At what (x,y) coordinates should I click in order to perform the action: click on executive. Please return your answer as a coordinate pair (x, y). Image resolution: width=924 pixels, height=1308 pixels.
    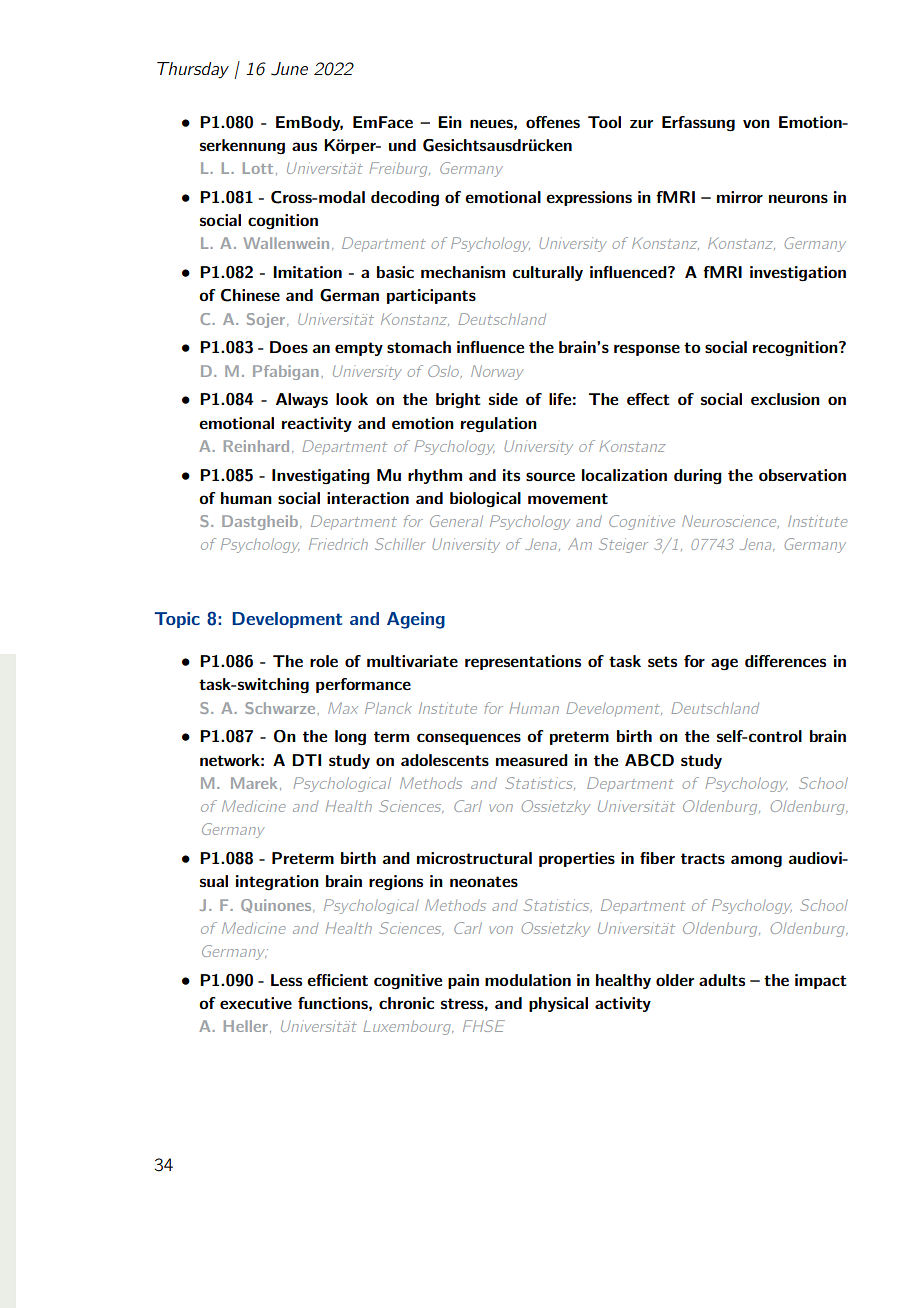
    Looking at the image, I should click on (256, 1003).
